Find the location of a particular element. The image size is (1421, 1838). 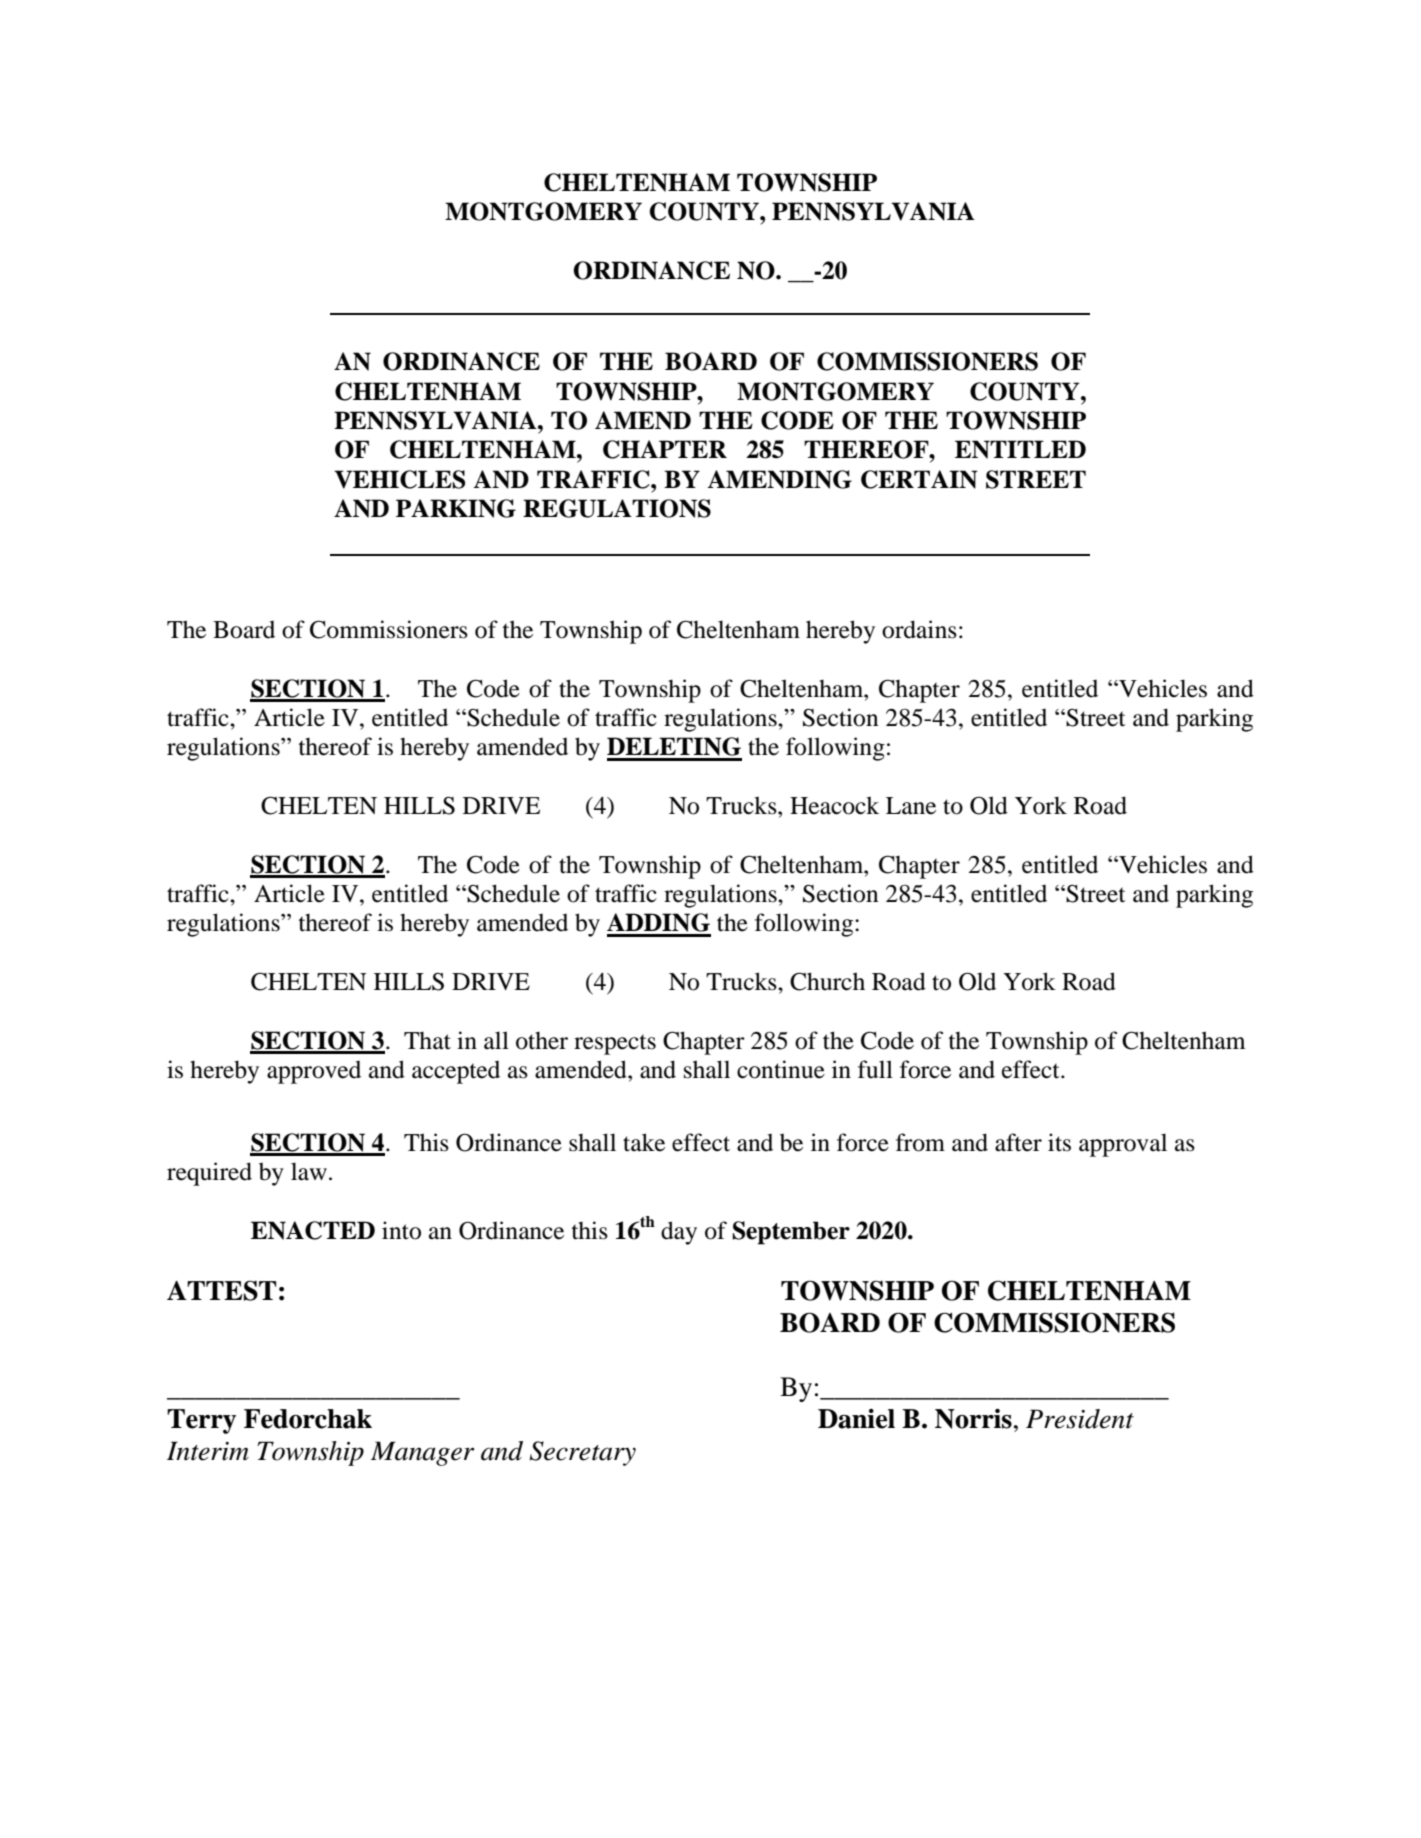

approved is located at coordinates (314, 1072).
